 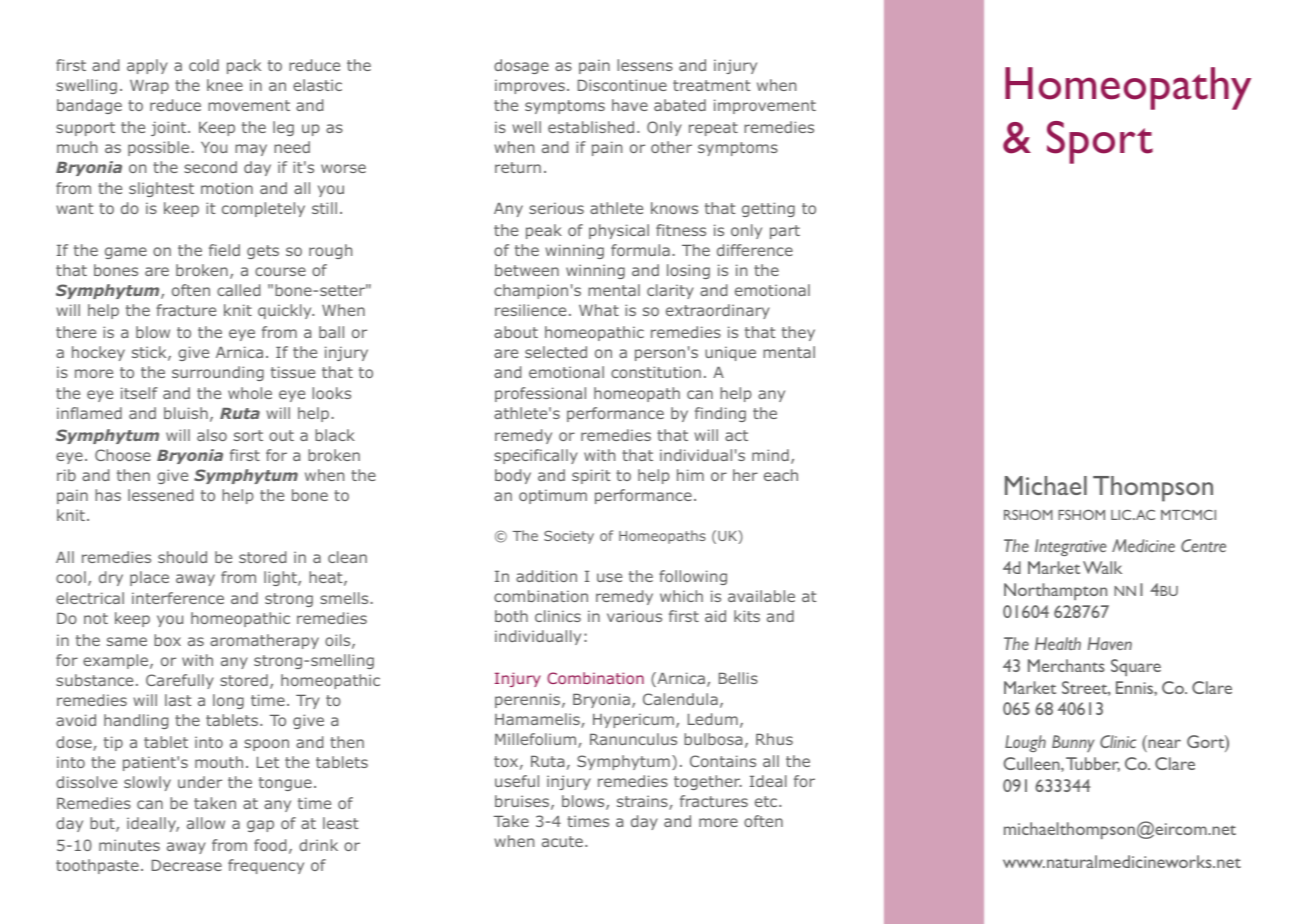 What do you see at coordinates (224, 250) in the page?
I see `field` at bounding box center [224, 250].
